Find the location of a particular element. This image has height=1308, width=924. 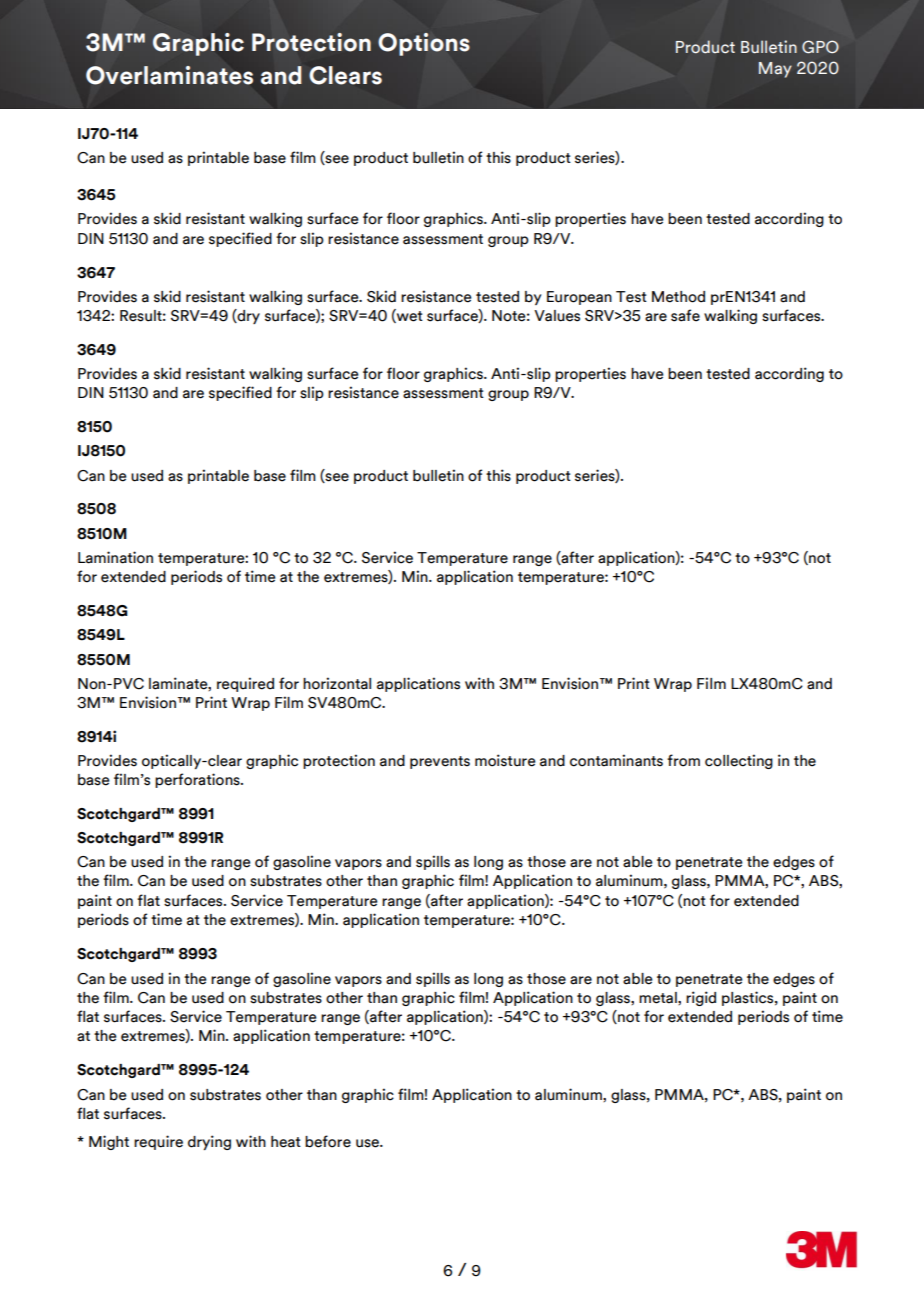

drying is located at coordinates (209, 1142).
